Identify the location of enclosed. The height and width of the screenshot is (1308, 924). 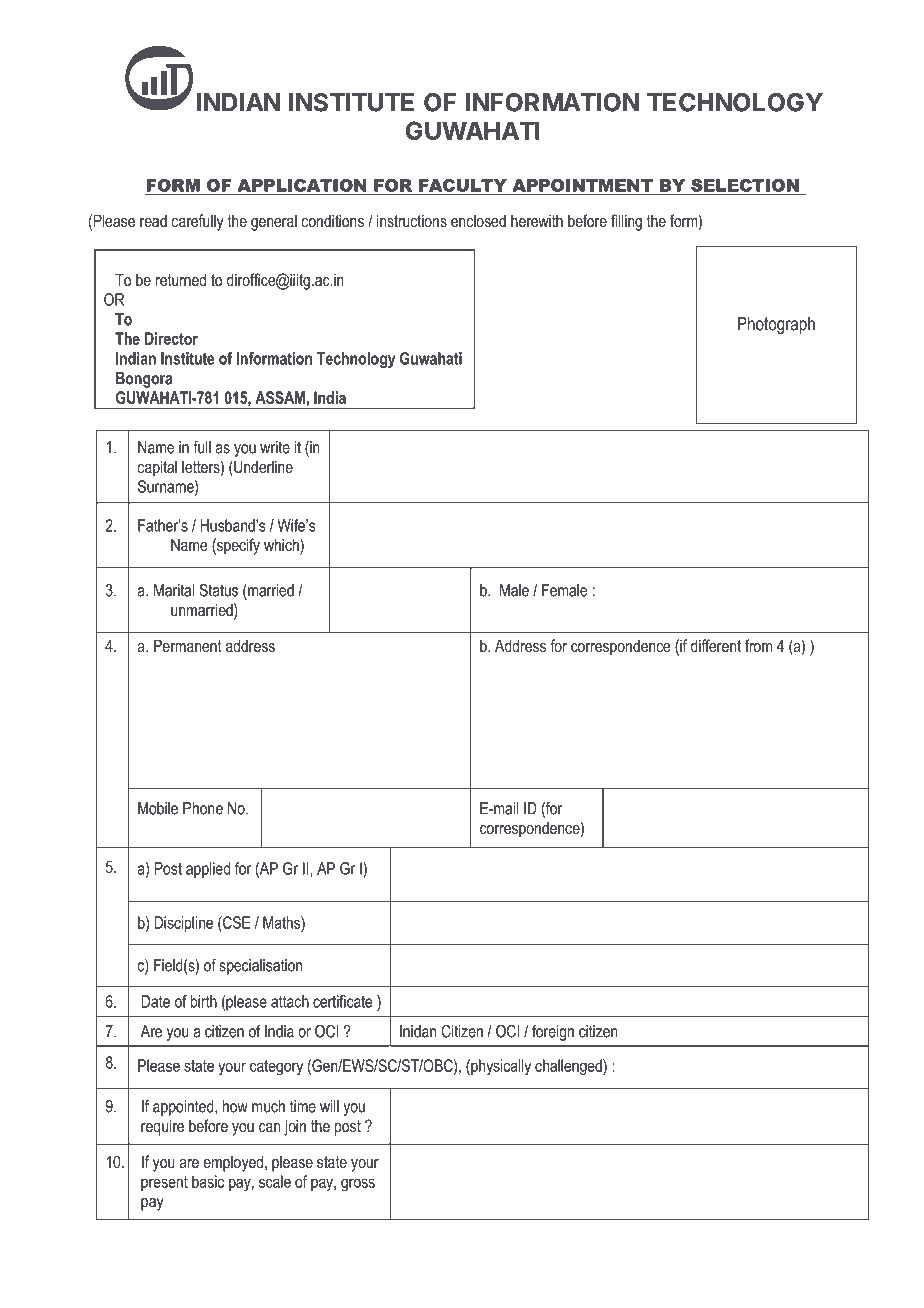
(478, 220).
